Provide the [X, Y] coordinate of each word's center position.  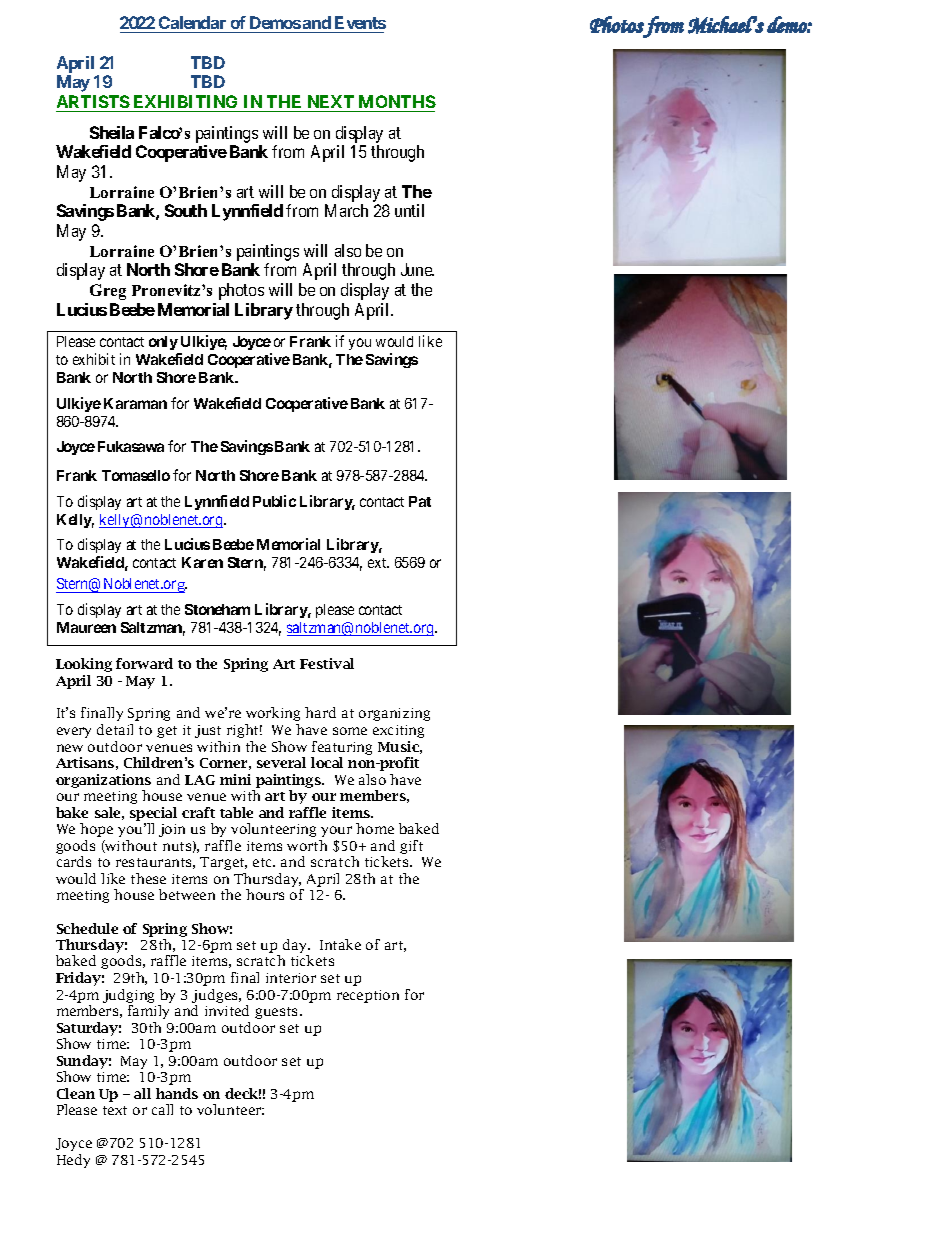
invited [227, 1010]
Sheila [112, 132]
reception [368, 996]
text [115, 1110]
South [186, 210]
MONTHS [396, 103]
